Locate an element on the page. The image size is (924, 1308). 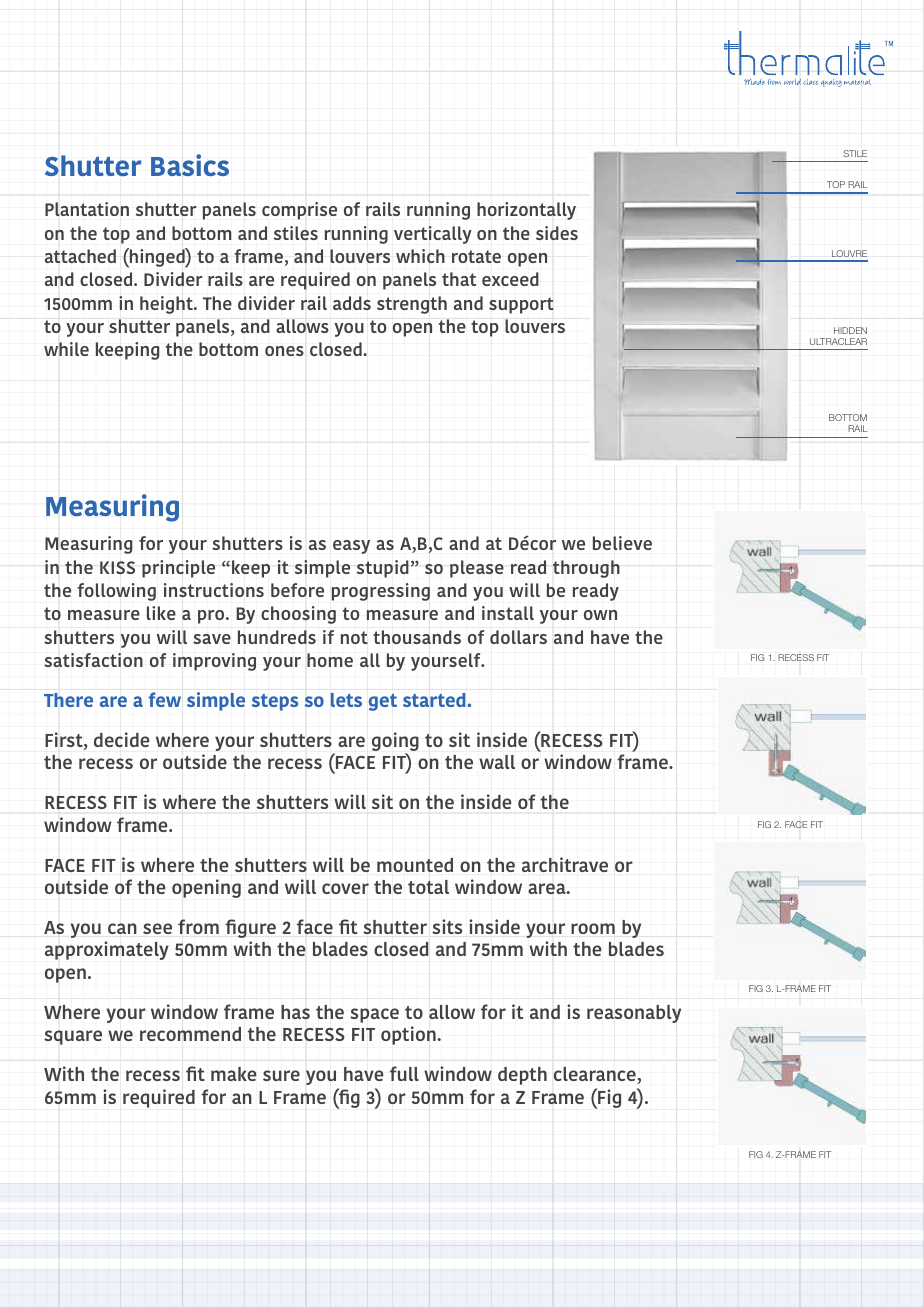
horizontally is located at coordinates (526, 211).
